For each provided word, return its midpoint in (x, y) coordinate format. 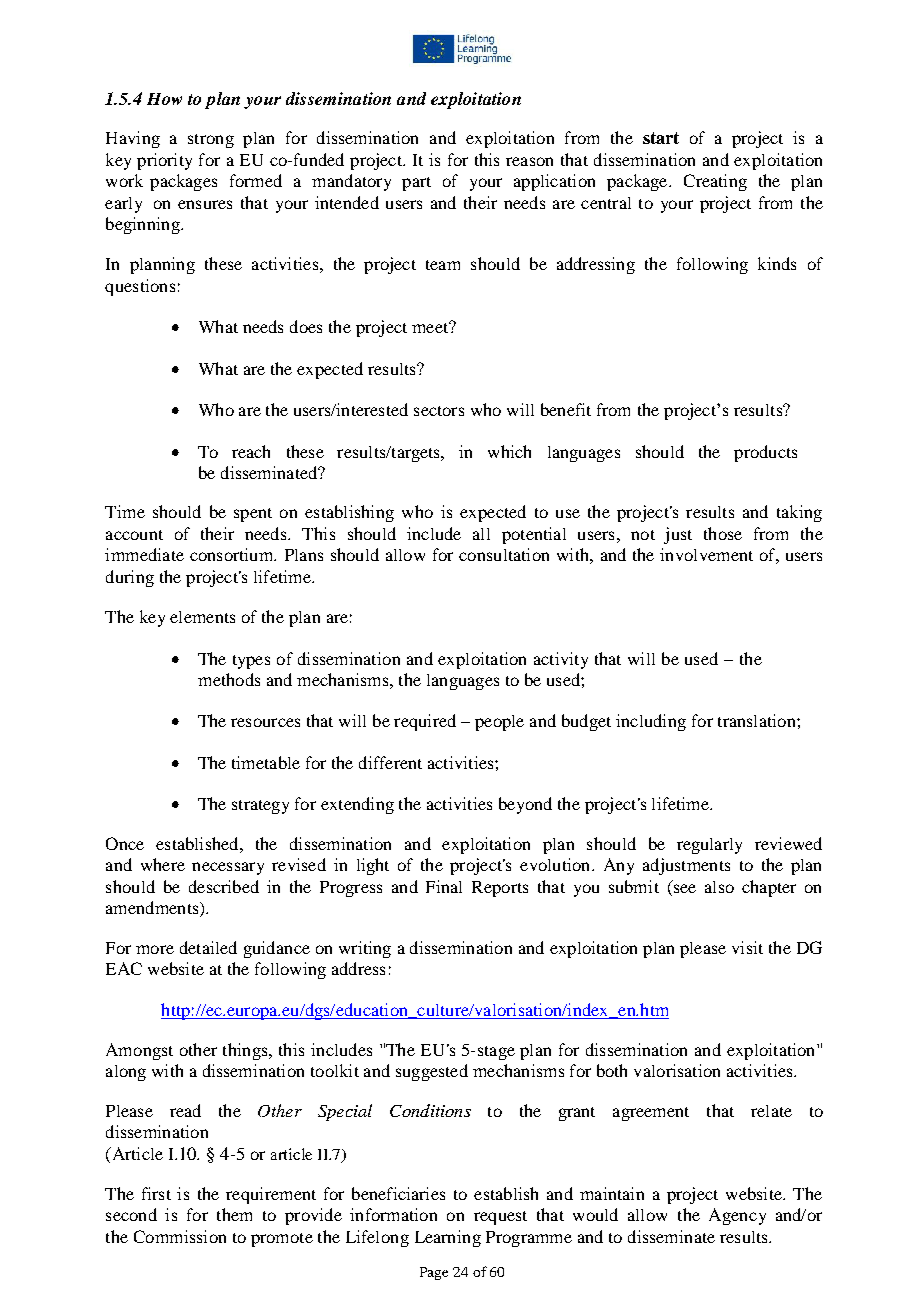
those (723, 533)
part (416, 184)
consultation (504, 554)
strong (211, 141)
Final (444, 886)
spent (253, 515)
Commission (180, 1236)
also (719, 887)
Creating (715, 182)
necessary (228, 868)
